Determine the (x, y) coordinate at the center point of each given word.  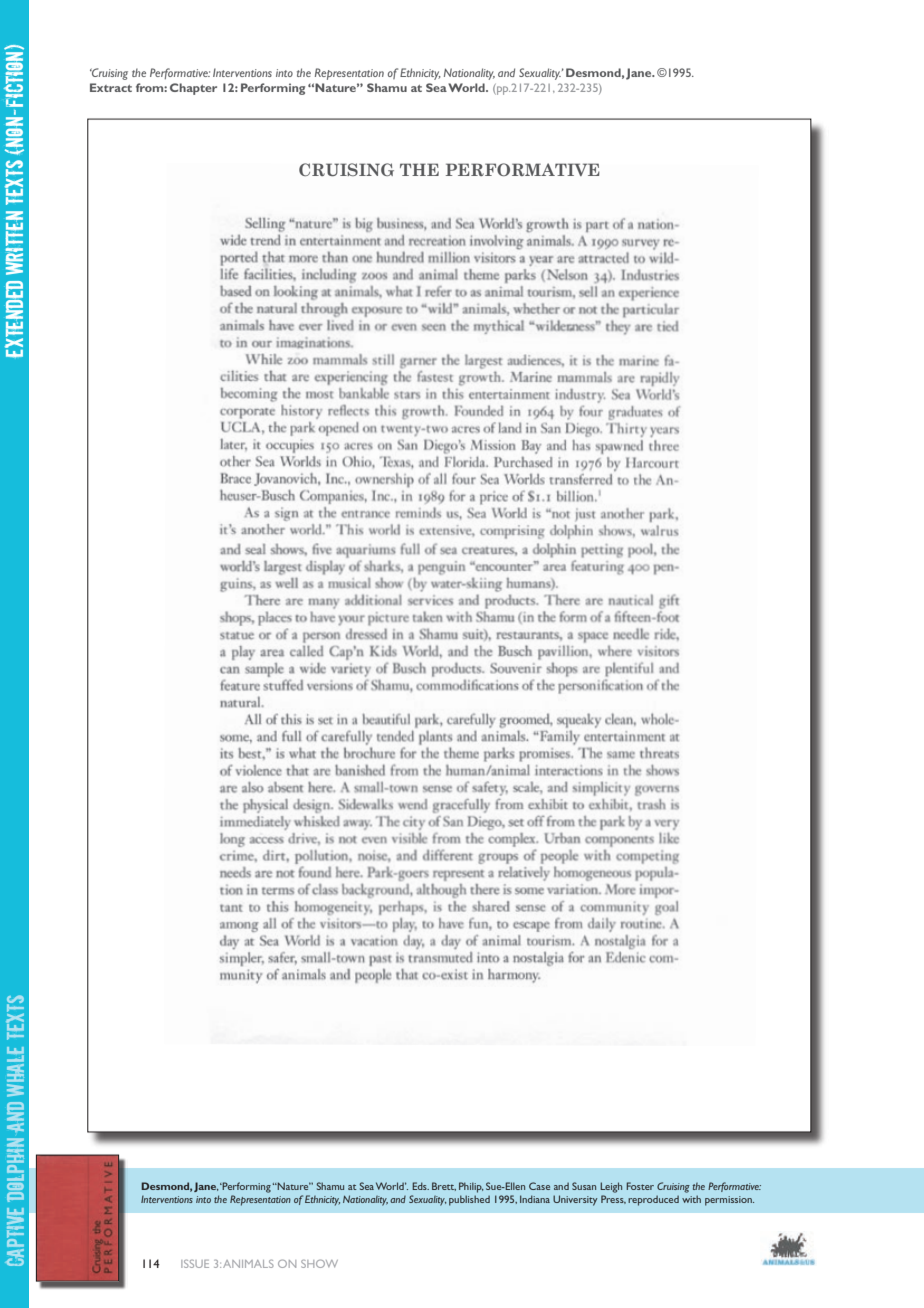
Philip (471, 1187)
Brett (444, 1186)
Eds (420, 1186)
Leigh (611, 1187)
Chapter (193, 89)
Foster (640, 1186)
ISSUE (195, 1263)
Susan (584, 1186)
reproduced (653, 1200)
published (469, 1200)
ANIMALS (248, 1263)
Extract (111, 87)
